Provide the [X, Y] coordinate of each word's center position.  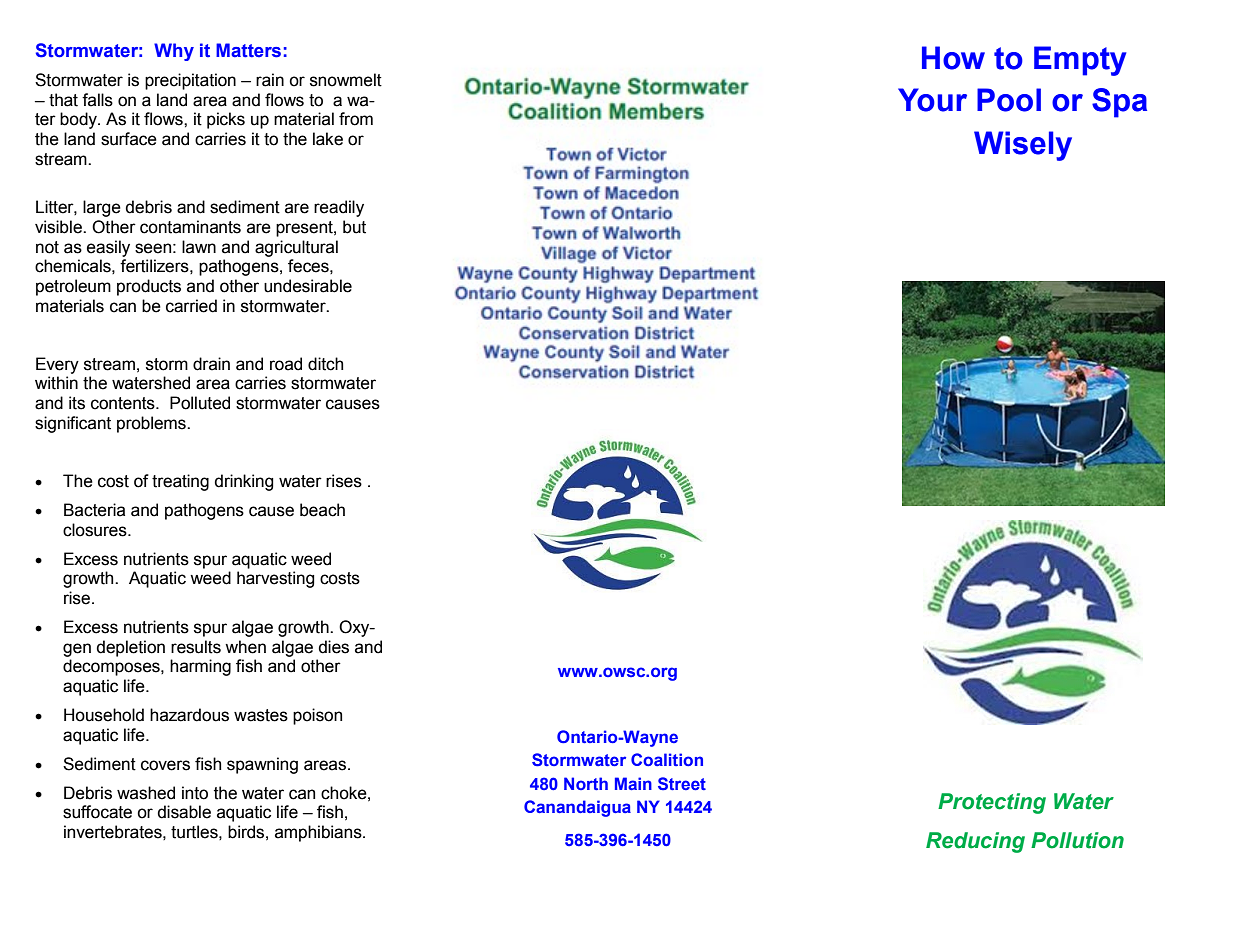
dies [334, 647]
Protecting [992, 803]
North [586, 783]
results [196, 647]
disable [184, 812]
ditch [325, 364]
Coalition [667, 759]
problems [152, 424]
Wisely [1023, 146]
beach [322, 510]
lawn [199, 247]
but [354, 227]
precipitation [190, 81]
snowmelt [346, 80]
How [953, 58]
